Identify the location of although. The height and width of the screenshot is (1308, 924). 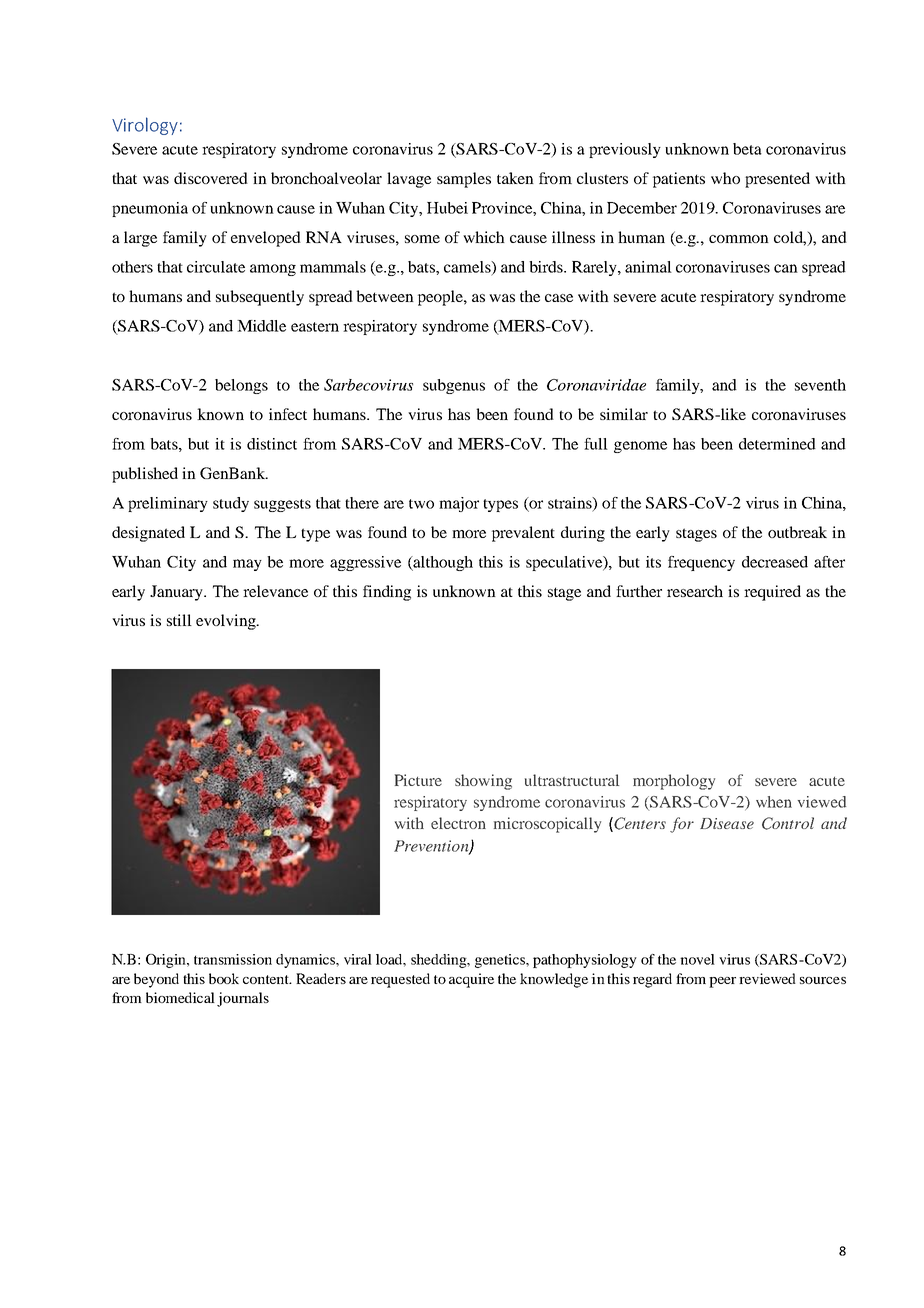
(442, 563).
